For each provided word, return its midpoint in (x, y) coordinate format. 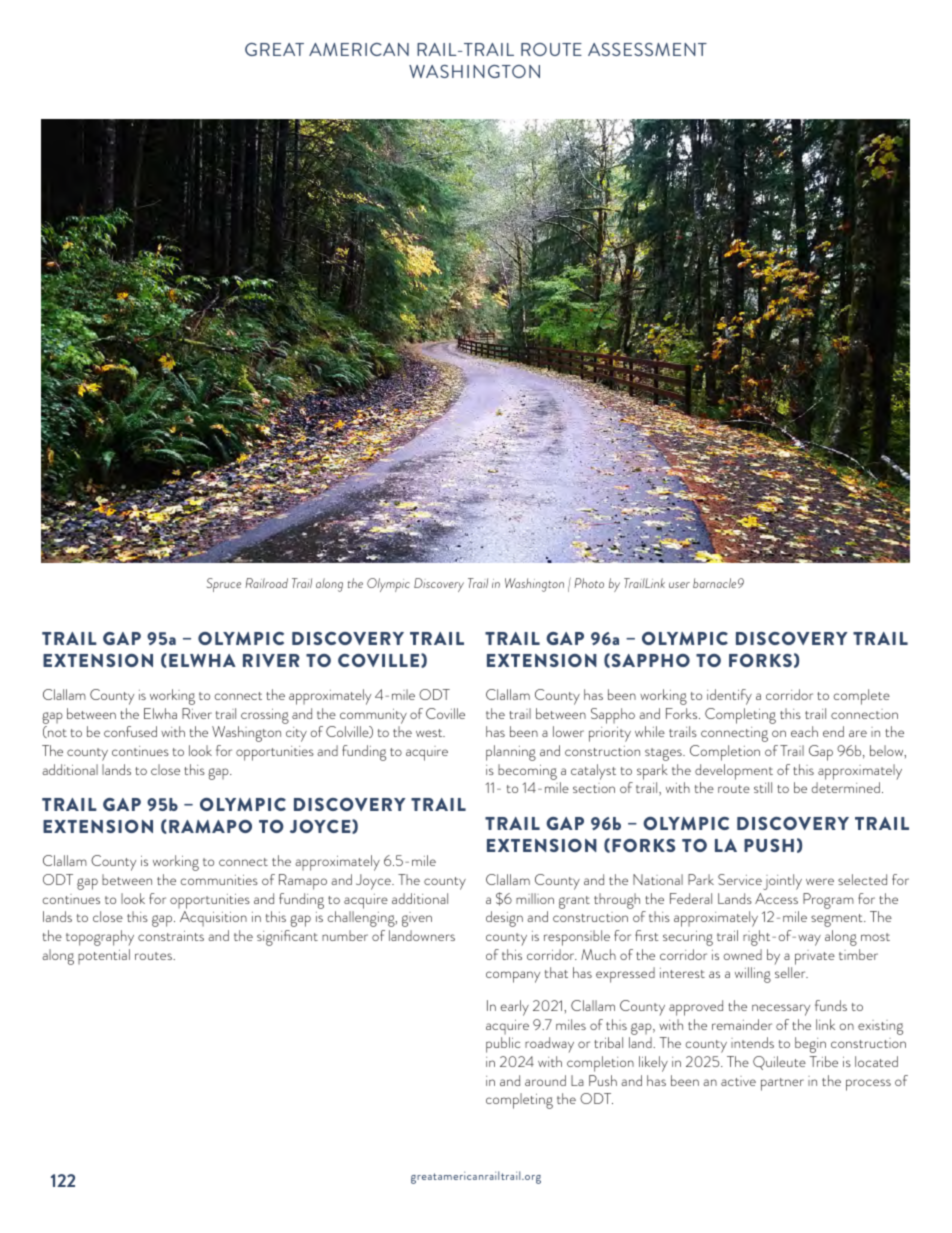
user (679, 585)
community (373, 716)
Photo (589, 583)
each (804, 731)
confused (130, 731)
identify (729, 697)
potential (104, 957)
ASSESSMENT (647, 49)
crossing (265, 716)
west (430, 733)
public (503, 1045)
